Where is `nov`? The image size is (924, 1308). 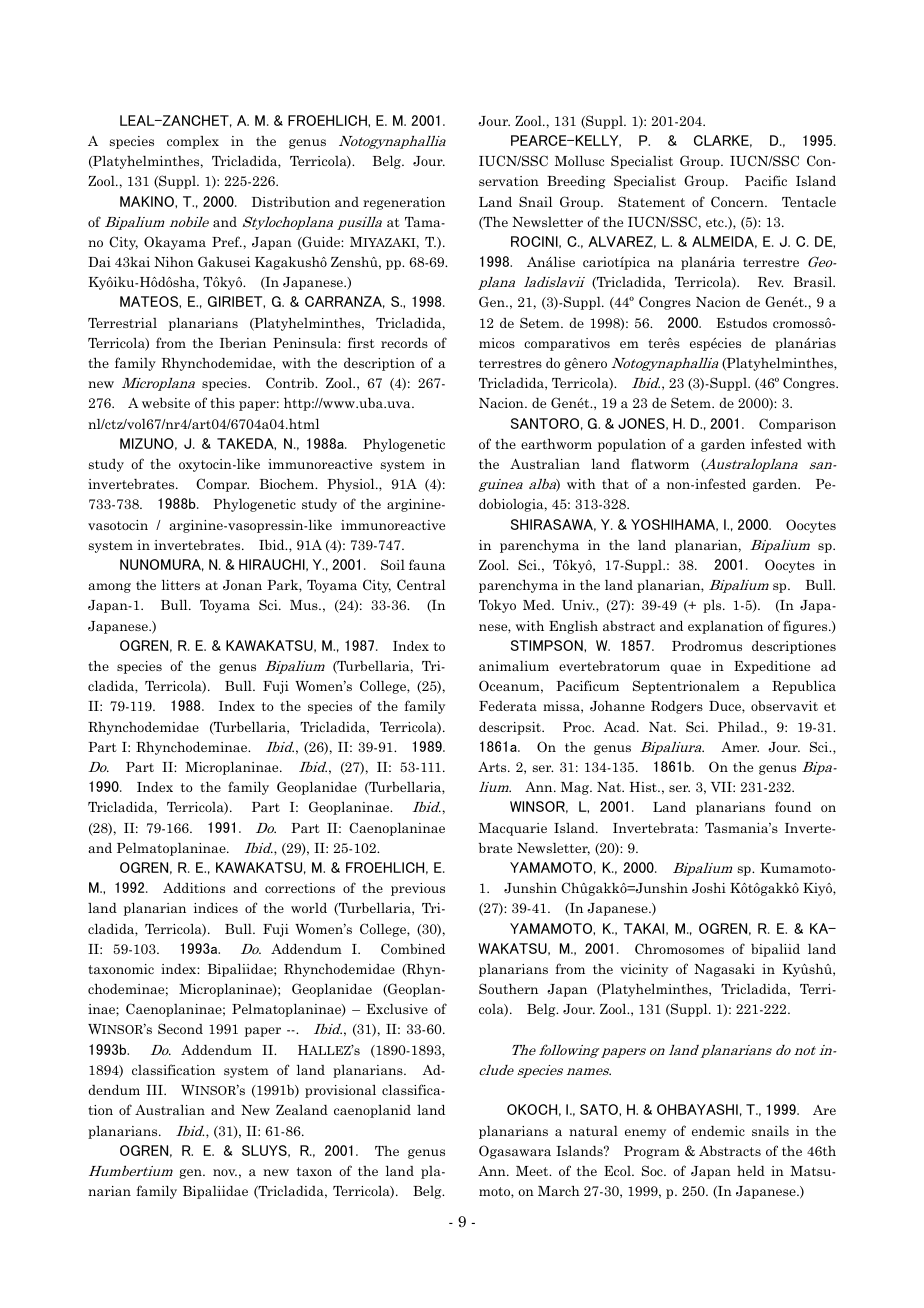
nov is located at coordinates (225, 1172).
